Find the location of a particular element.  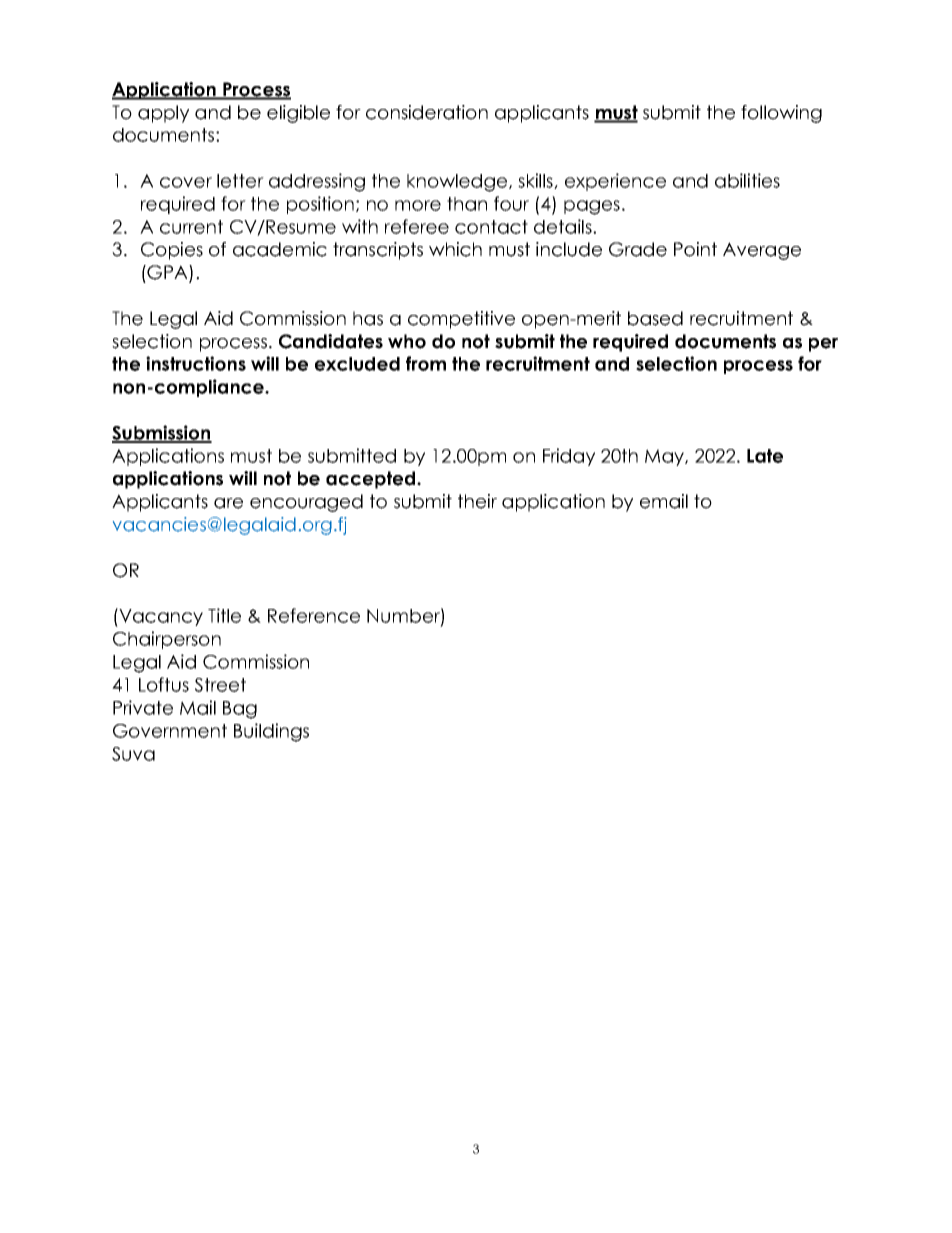

consideration is located at coordinates (427, 112).
